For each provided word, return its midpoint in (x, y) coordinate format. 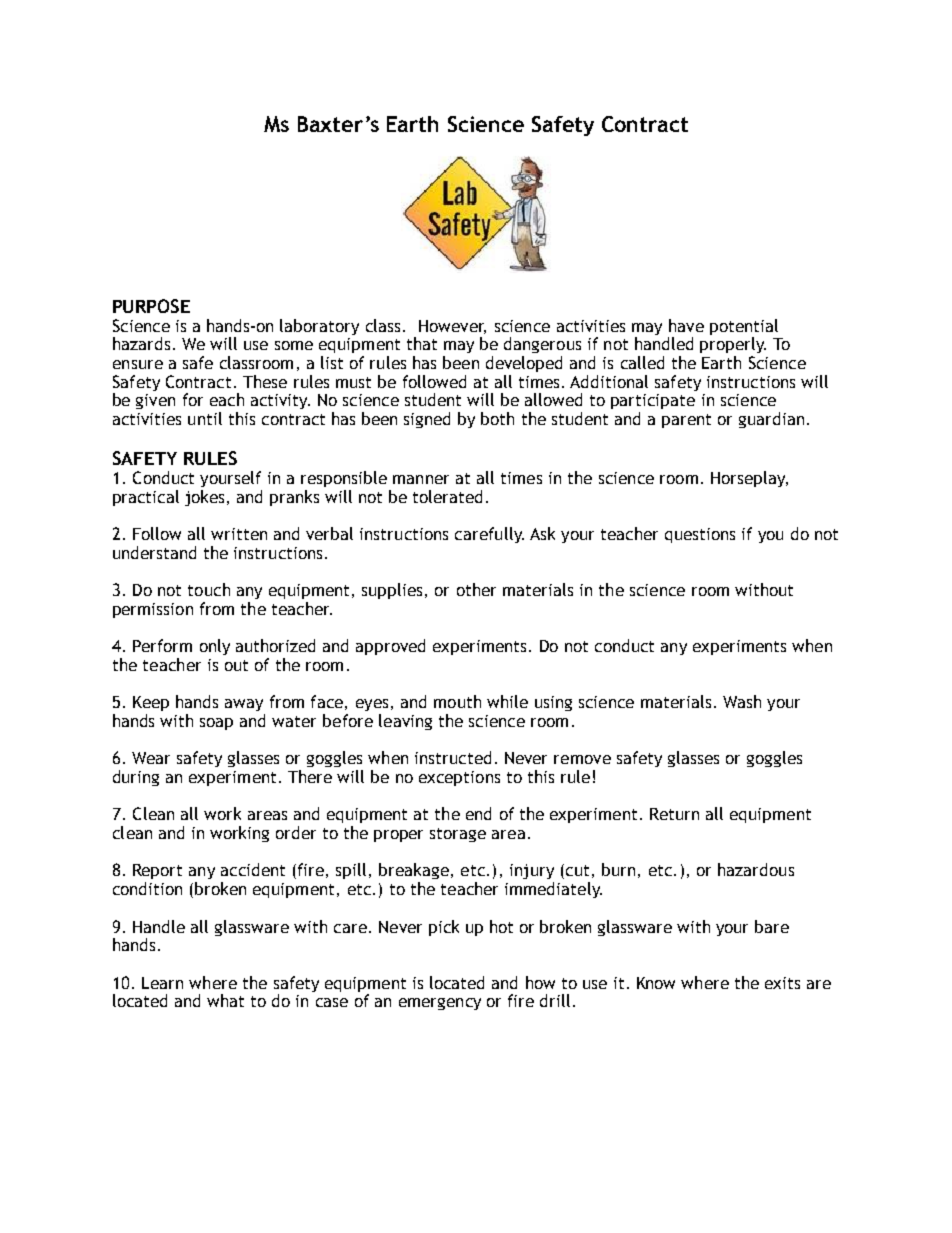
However (452, 327)
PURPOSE (151, 306)
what (225, 1000)
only (215, 647)
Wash (742, 701)
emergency (440, 1004)
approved (390, 647)
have (686, 325)
